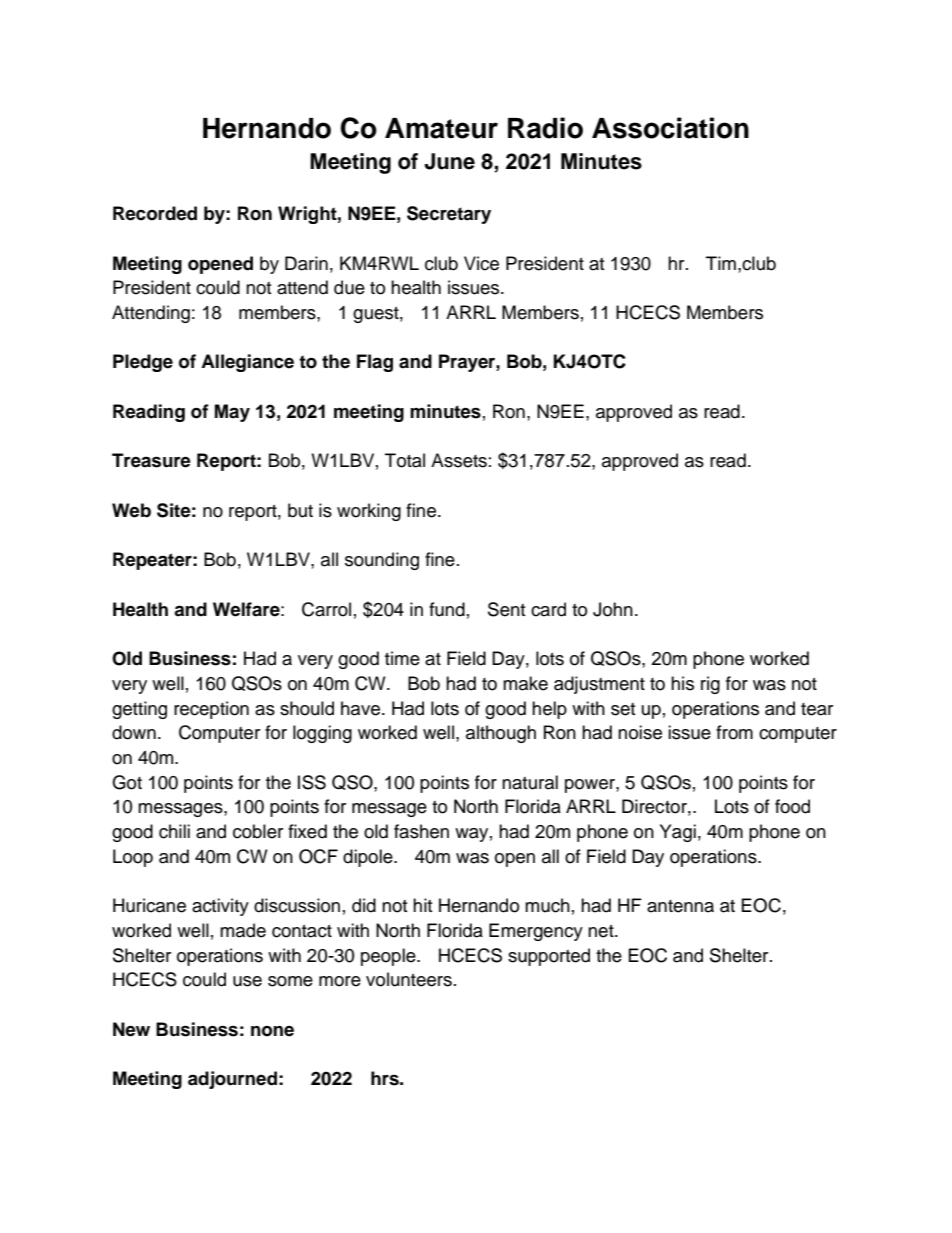 This image has width=952, height=1233. What do you see at coordinates (449, 161) in the image?
I see `June` at bounding box center [449, 161].
